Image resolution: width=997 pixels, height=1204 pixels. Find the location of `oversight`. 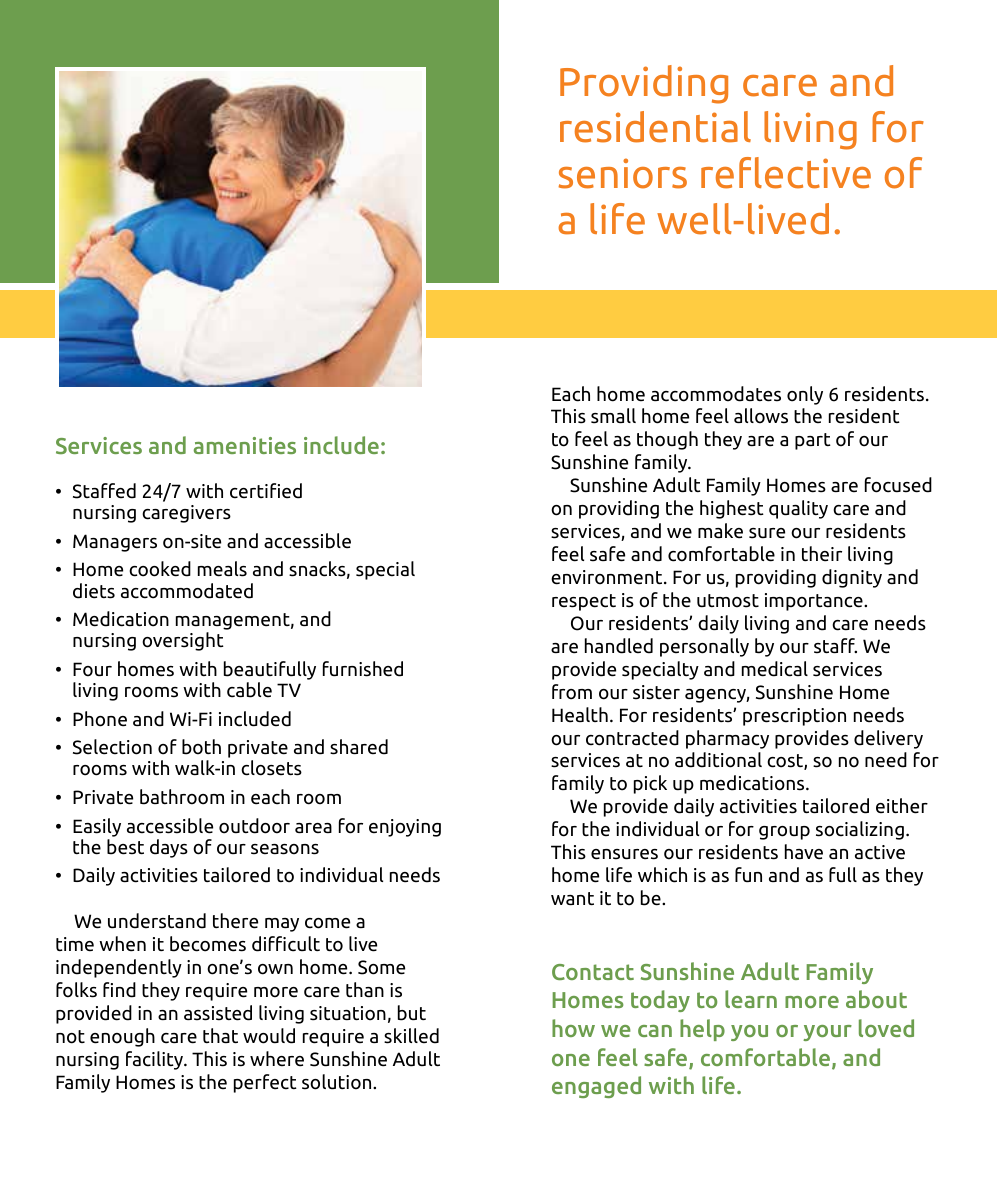

oversight is located at coordinates (183, 641).
